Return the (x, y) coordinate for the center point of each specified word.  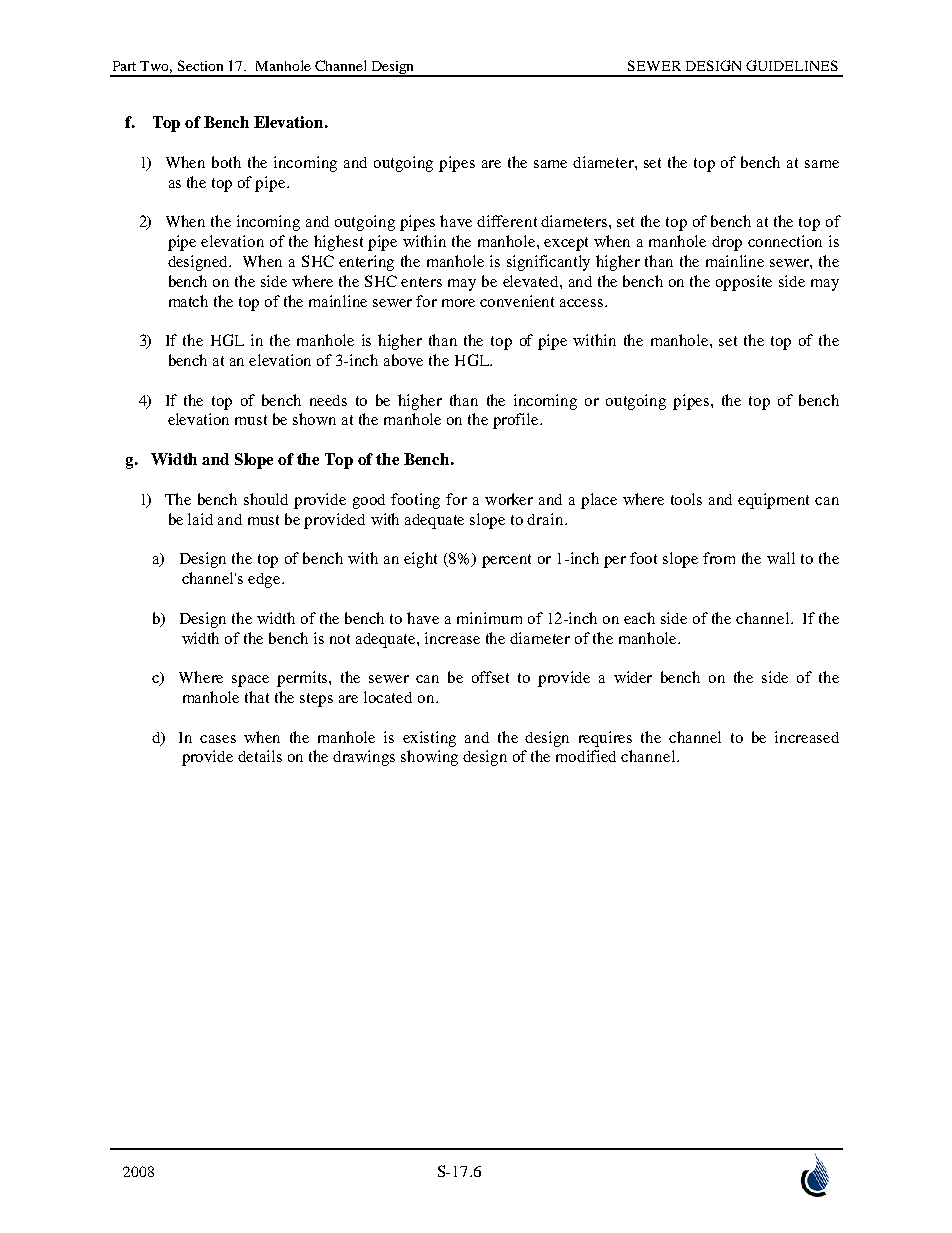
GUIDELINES (792, 65)
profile (517, 421)
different (507, 221)
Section (200, 65)
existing (429, 739)
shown (314, 419)
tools (686, 499)
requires (605, 739)
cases (218, 739)
